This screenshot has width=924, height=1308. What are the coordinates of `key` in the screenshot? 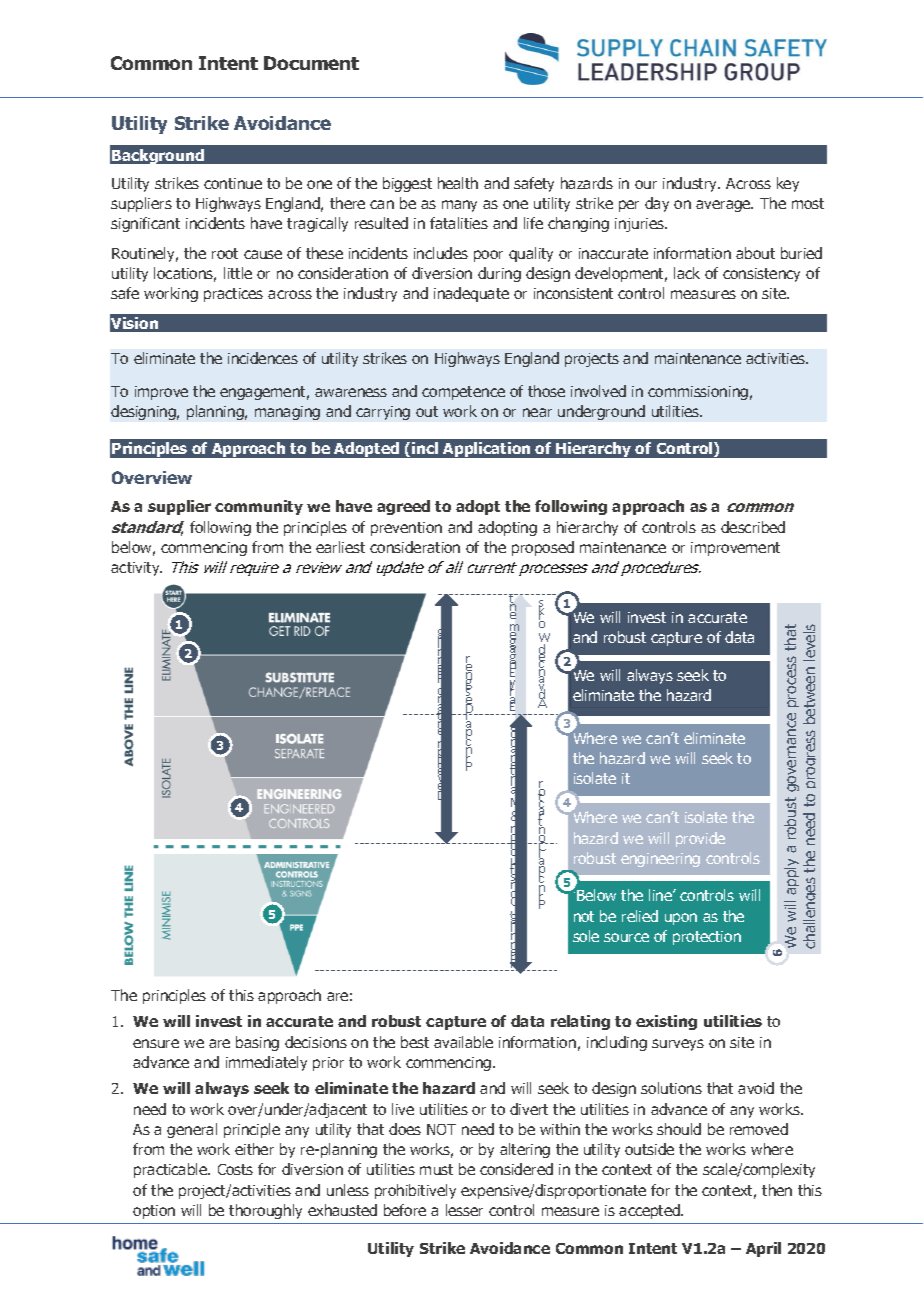 It's located at (788, 184).
